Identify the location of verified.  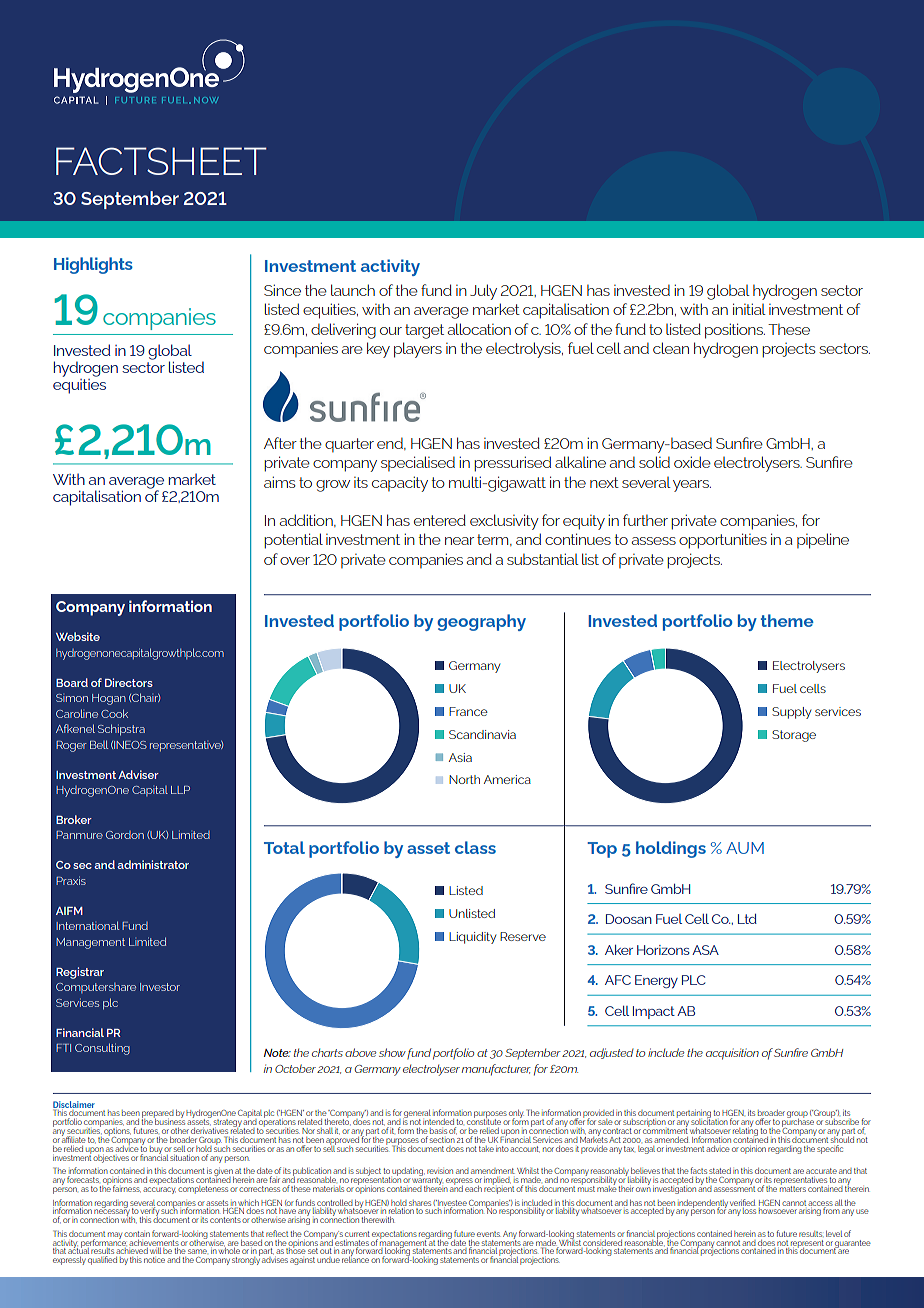
(743, 1202).
